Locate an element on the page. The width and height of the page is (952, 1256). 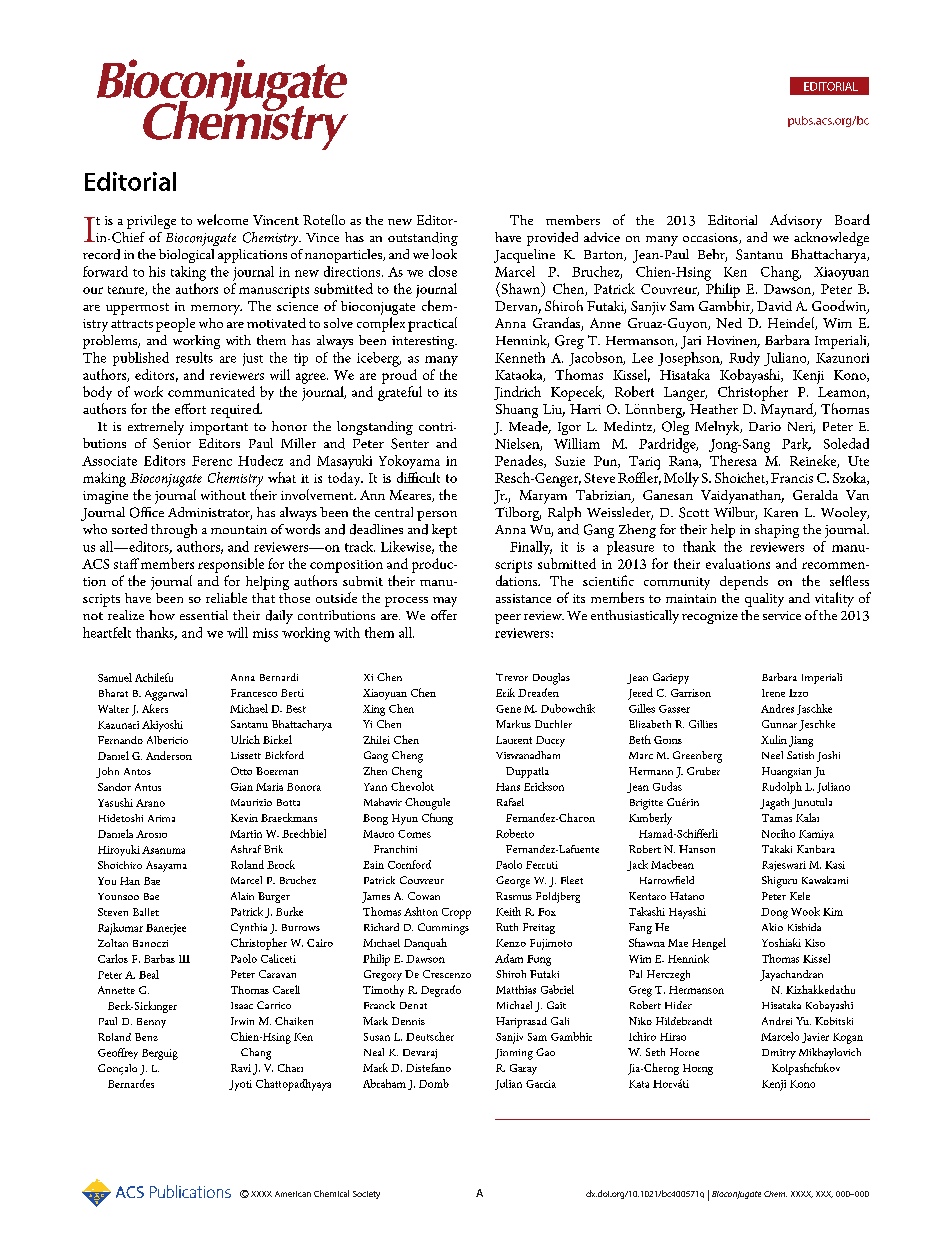
kept is located at coordinates (444, 531).
